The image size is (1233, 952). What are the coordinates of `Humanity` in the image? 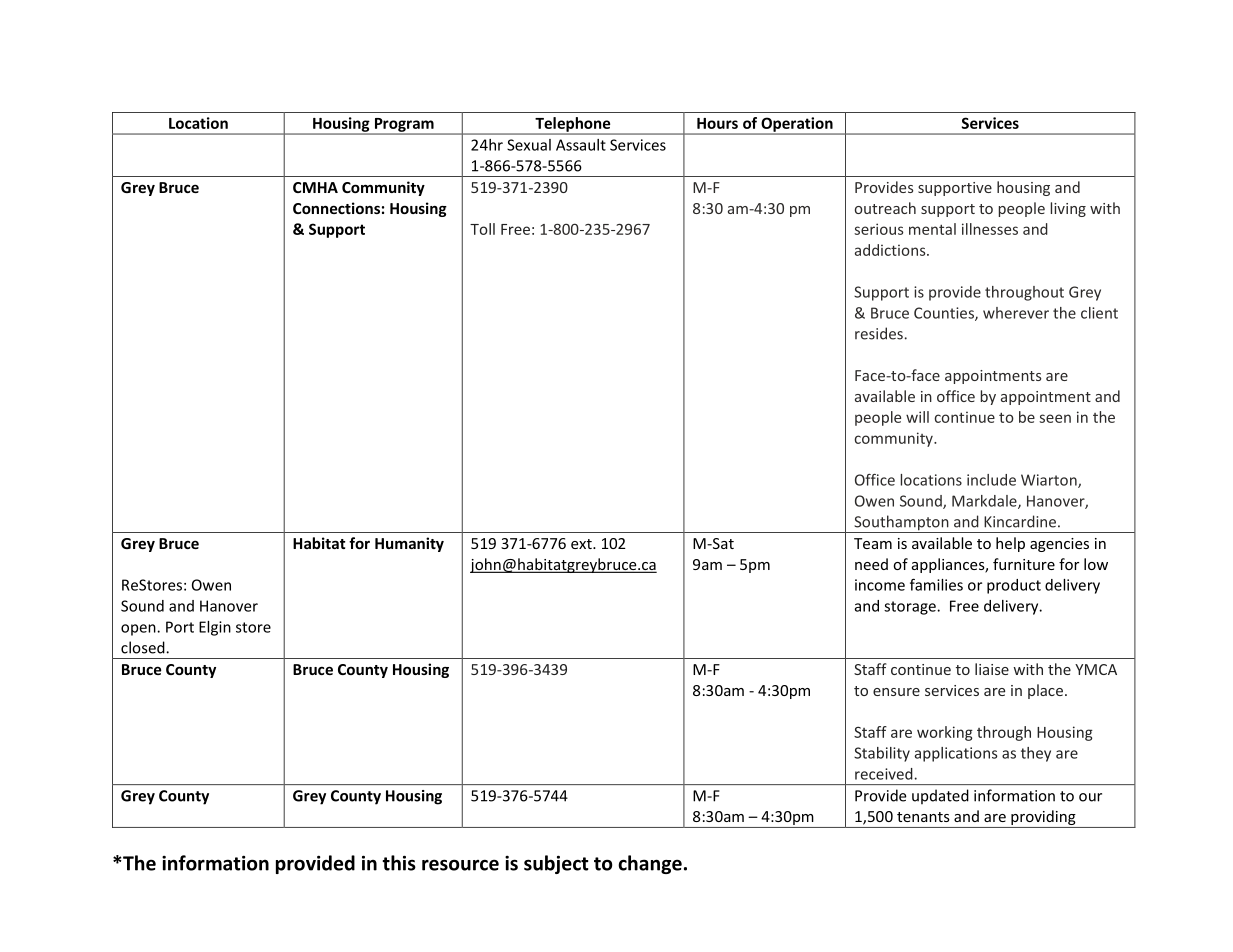 It's located at (409, 544).
